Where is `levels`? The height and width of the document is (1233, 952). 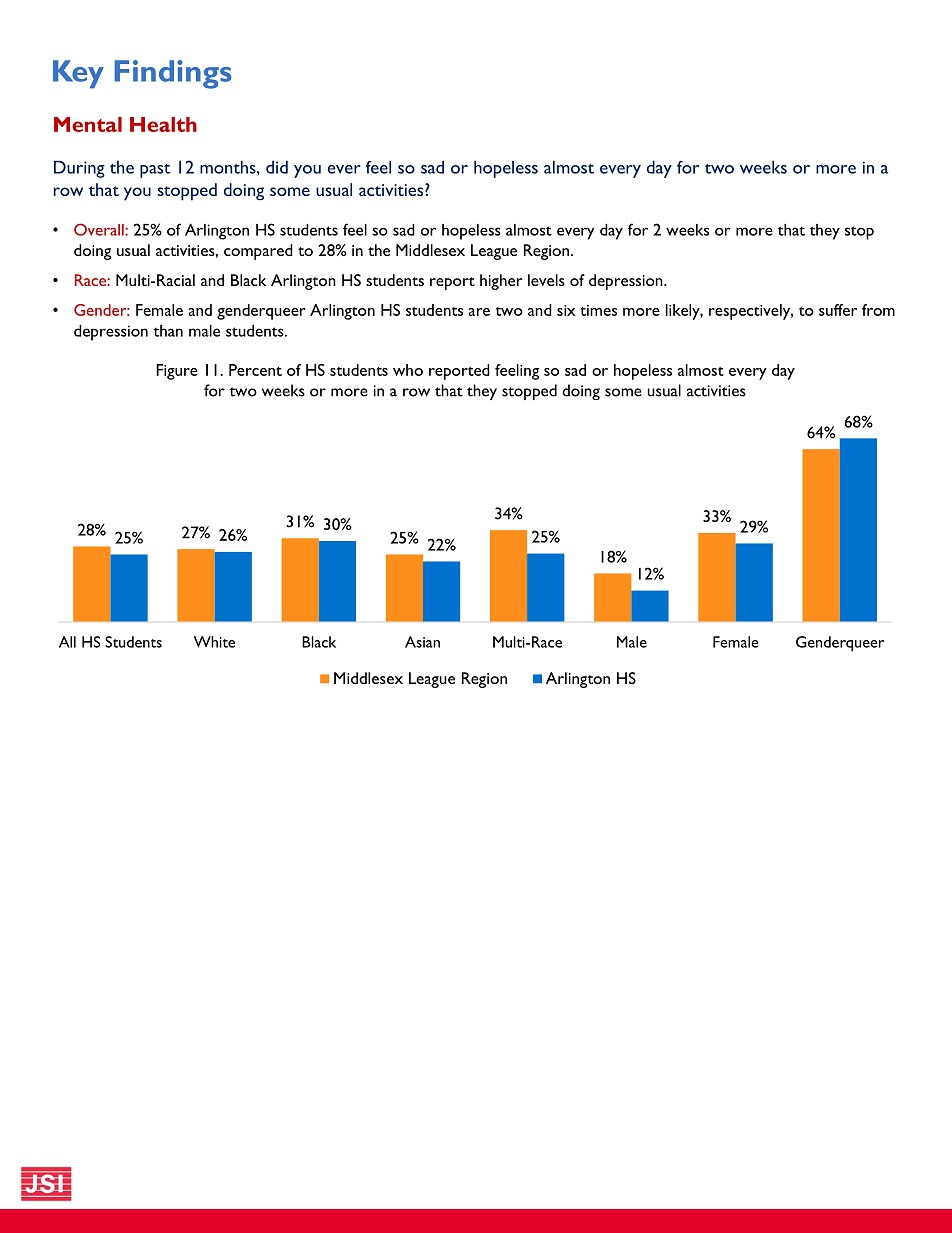 levels is located at coordinates (546, 280).
